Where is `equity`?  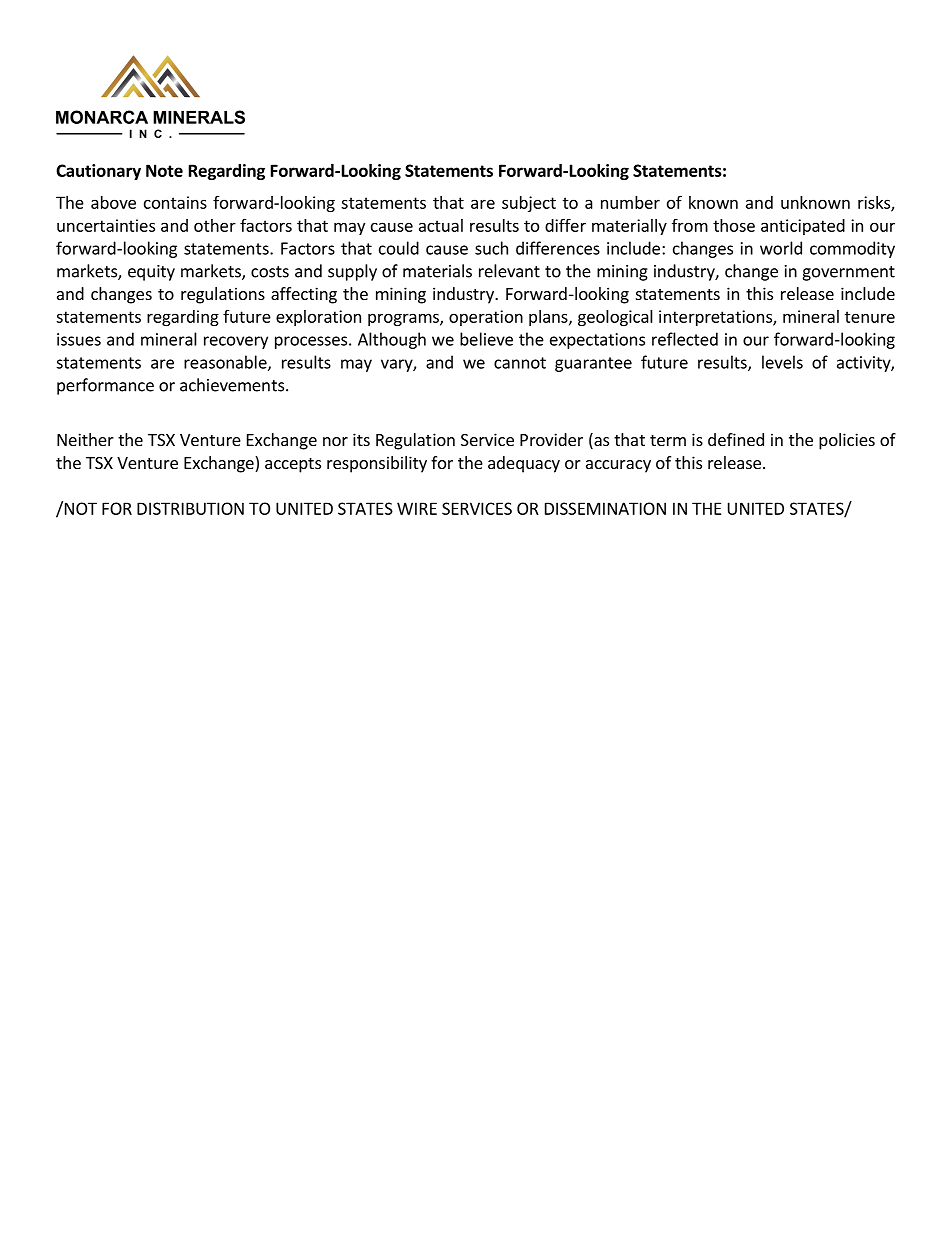 equity is located at coordinates (151, 273).
